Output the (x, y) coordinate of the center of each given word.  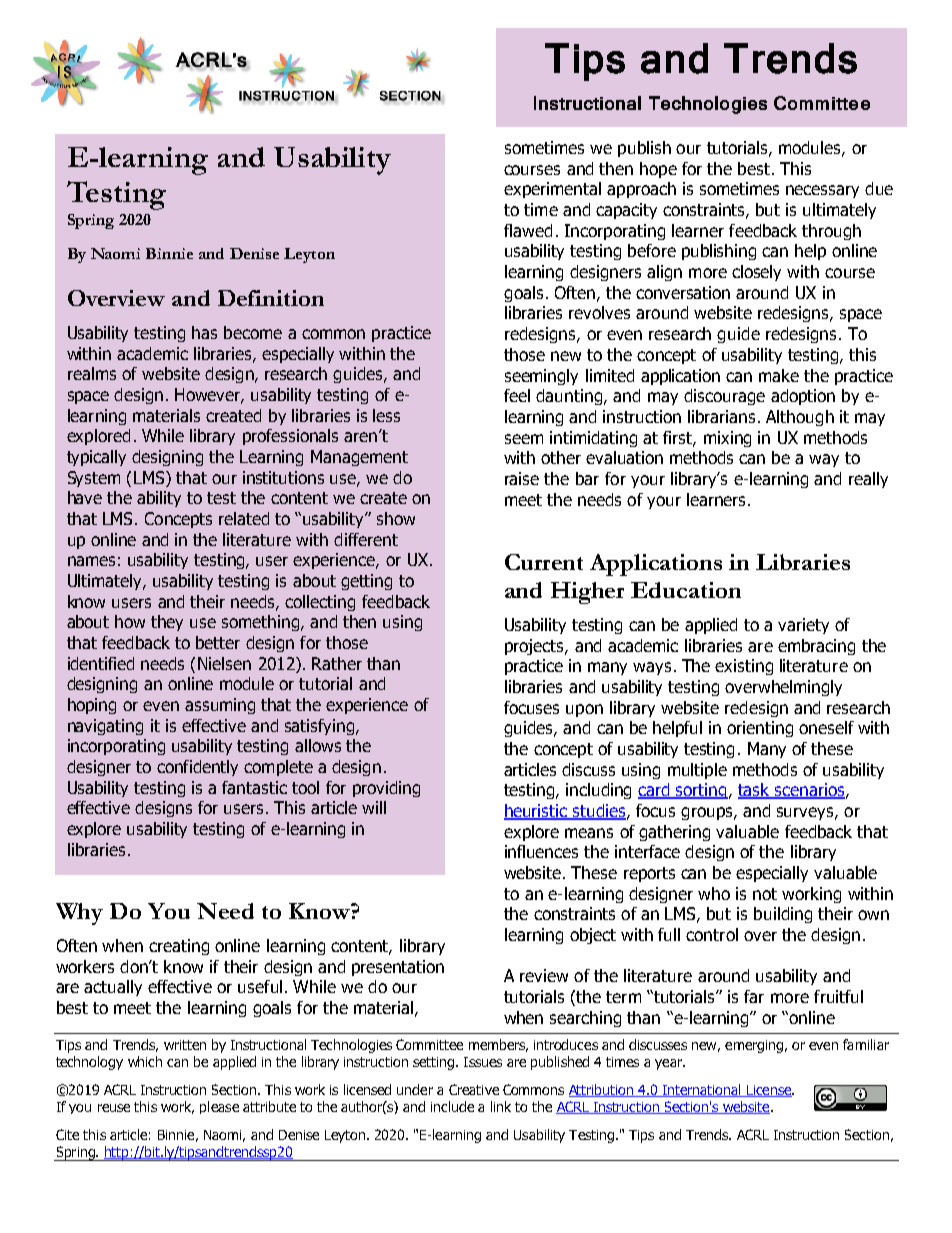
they (167, 623)
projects (535, 647)
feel (517, 395)
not (765, 894)
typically (96, 458)
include (452, 1106)
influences (541, 851)
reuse (114, 1108)
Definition (271, 298)
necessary (822, 191)
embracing (816, 647)
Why (79, 914)
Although (800, 418)
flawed (528, 230)
